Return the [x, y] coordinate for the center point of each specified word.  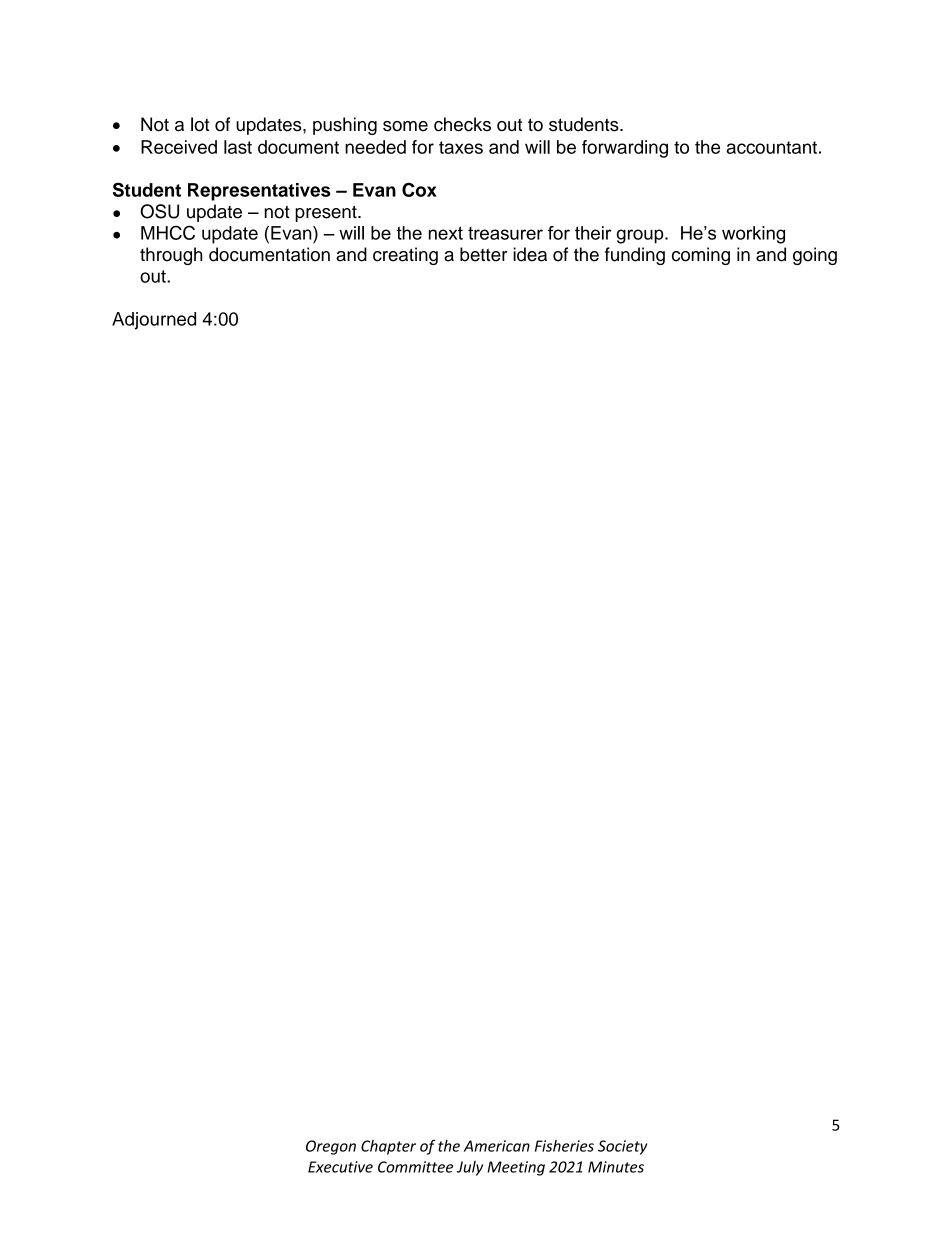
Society [622, 1147]
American [497, 1146]
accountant [772, 147]
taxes [461, 147]
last [238, 147]
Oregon [331, 1147]
